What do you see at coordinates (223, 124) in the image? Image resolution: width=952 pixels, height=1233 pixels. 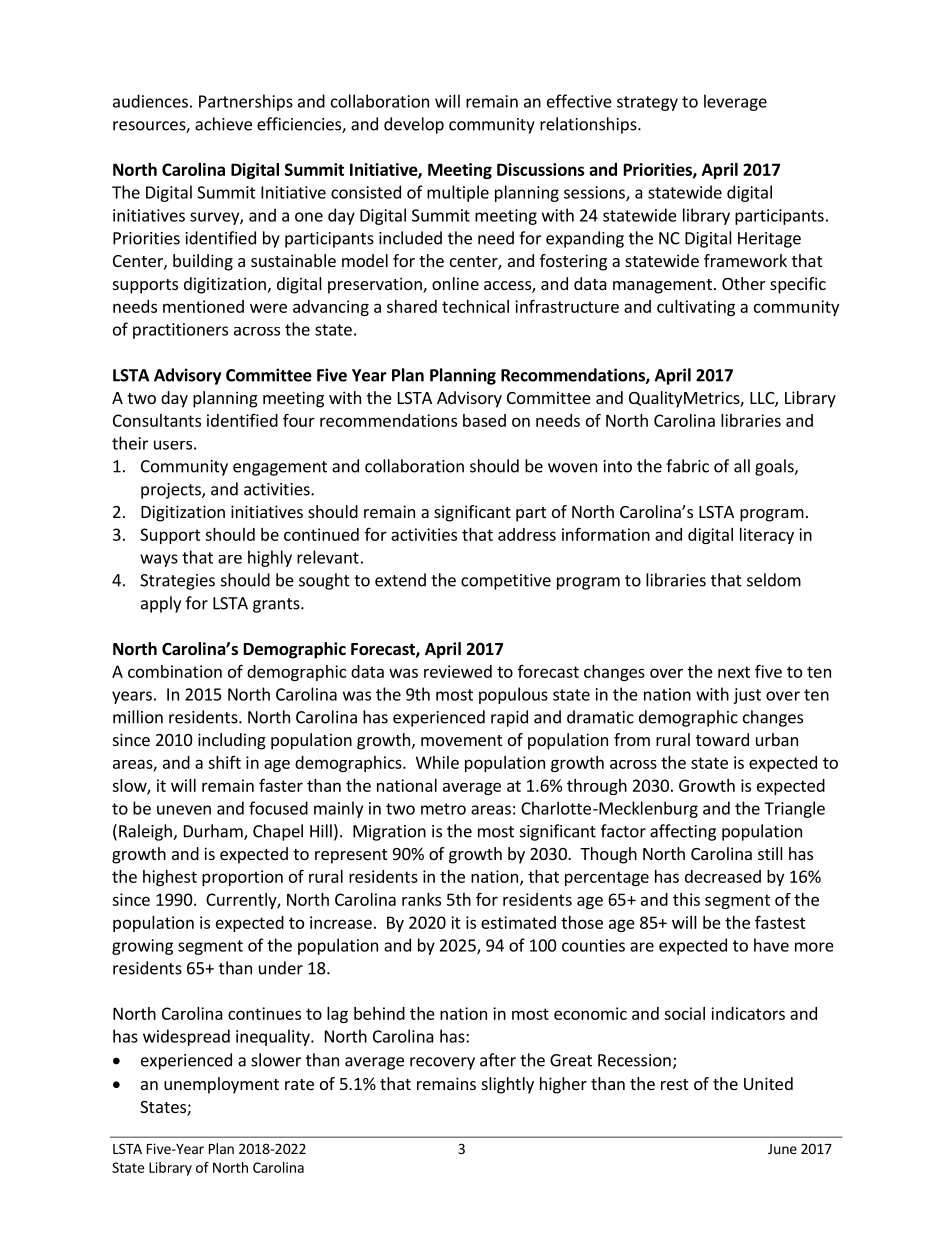 I see `achieve` at bounding box center [223, 124].
